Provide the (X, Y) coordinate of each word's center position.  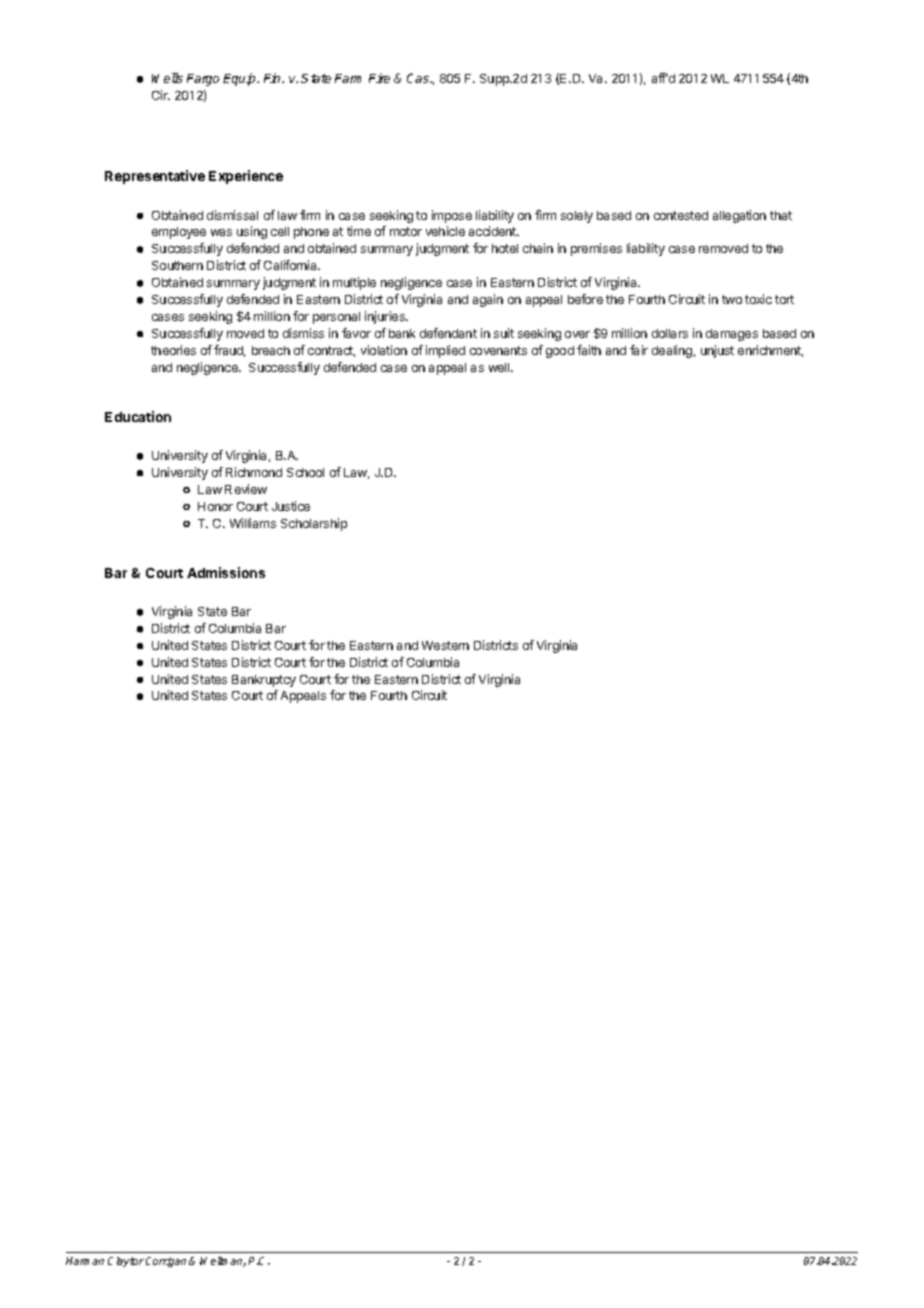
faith (589, 350)
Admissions (226, 572)
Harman (85, 1261)
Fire (379, 78)
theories (173, 350)
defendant (448, 333)
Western (445, 645)
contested (681, 215)
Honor (215, 506)
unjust (717, 351)
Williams (253, 523)
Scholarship (314, 524)
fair (639, 350)
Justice (291, 506)
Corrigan (166, 1262)
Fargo (203, 80)
